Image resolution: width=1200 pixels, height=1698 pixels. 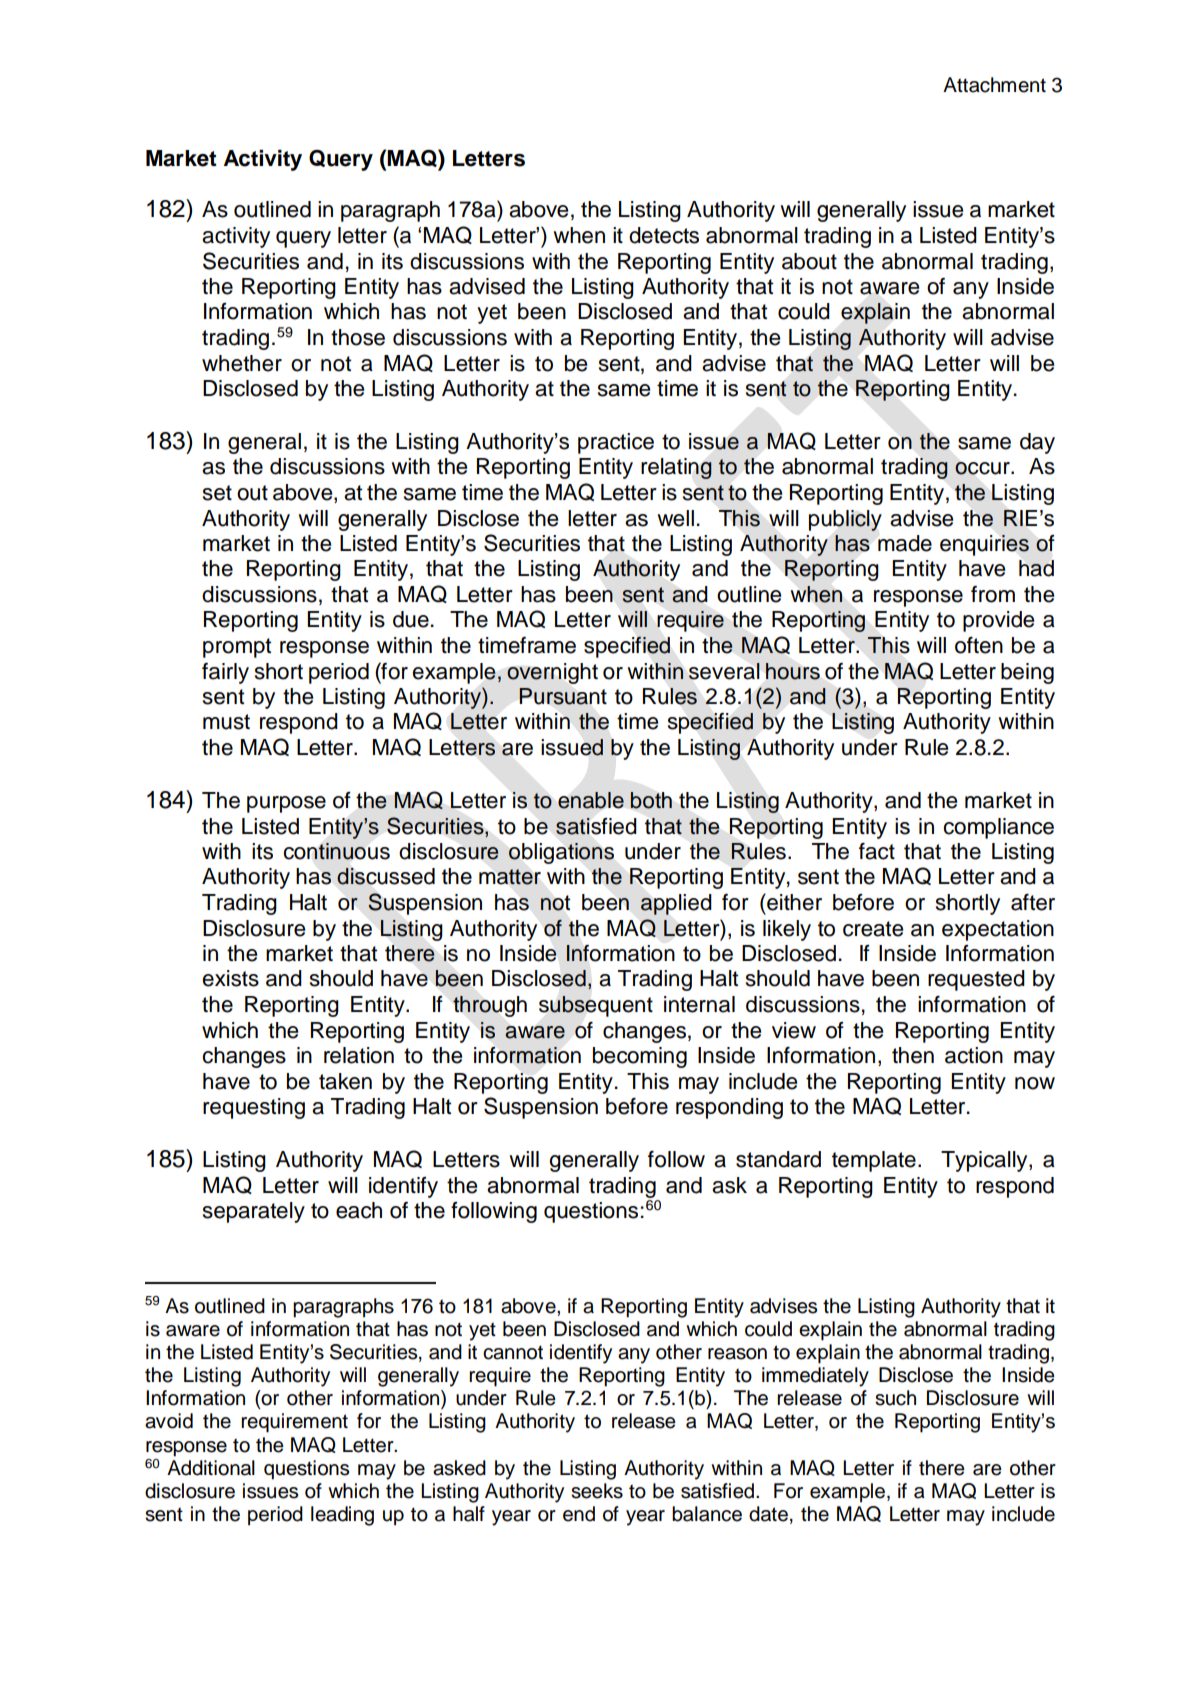 What do you see at coordinates (286, 804) in the screenshot?
I see `purpose` at bounding box center [286, 804].
